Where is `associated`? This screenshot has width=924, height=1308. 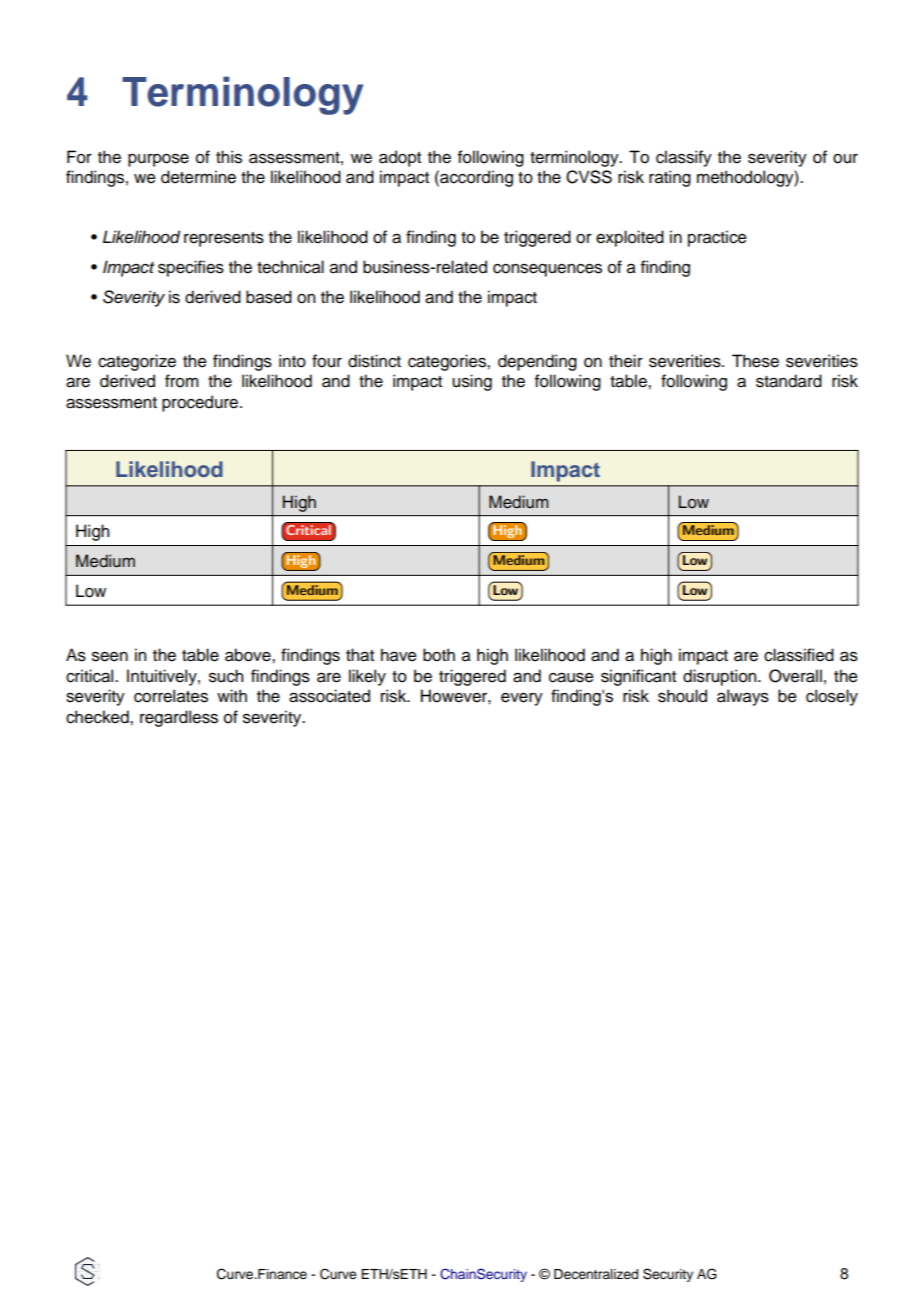
associated is located at coordinates (329, 696).
